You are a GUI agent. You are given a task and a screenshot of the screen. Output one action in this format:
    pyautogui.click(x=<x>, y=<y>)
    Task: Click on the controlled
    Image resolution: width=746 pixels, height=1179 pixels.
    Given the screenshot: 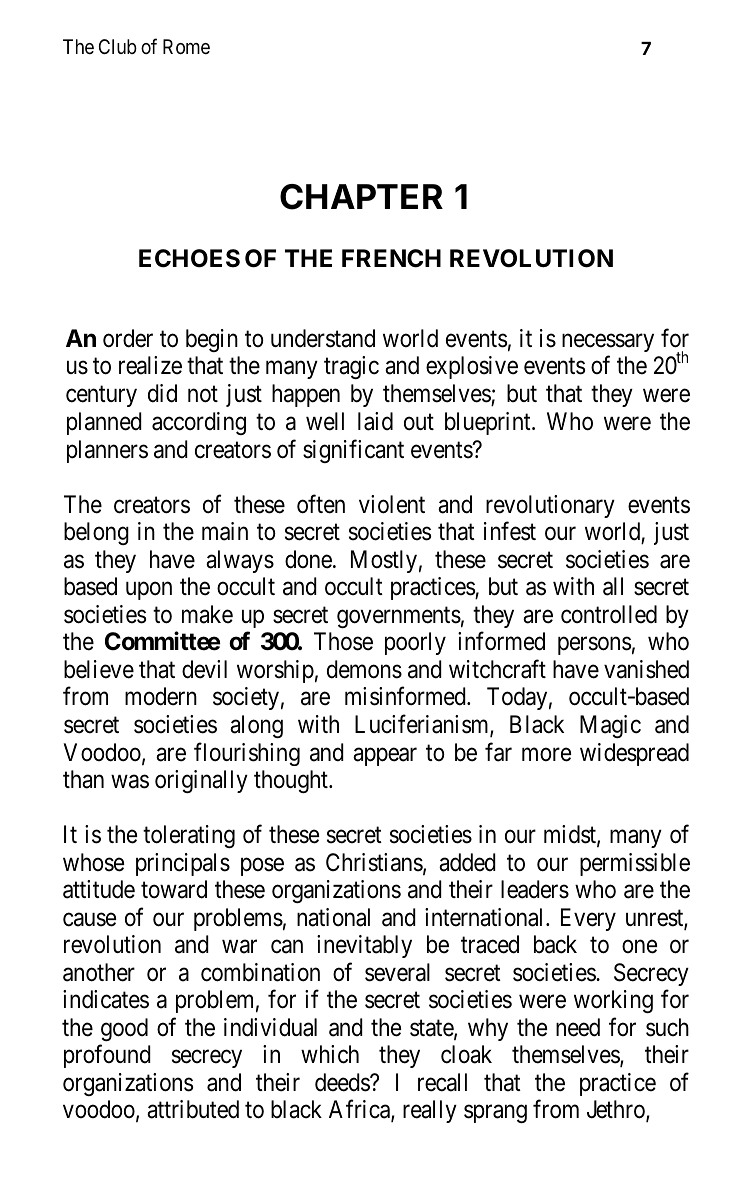 What is the action you would take?
    pyautogui.click(x=609, y=614)
